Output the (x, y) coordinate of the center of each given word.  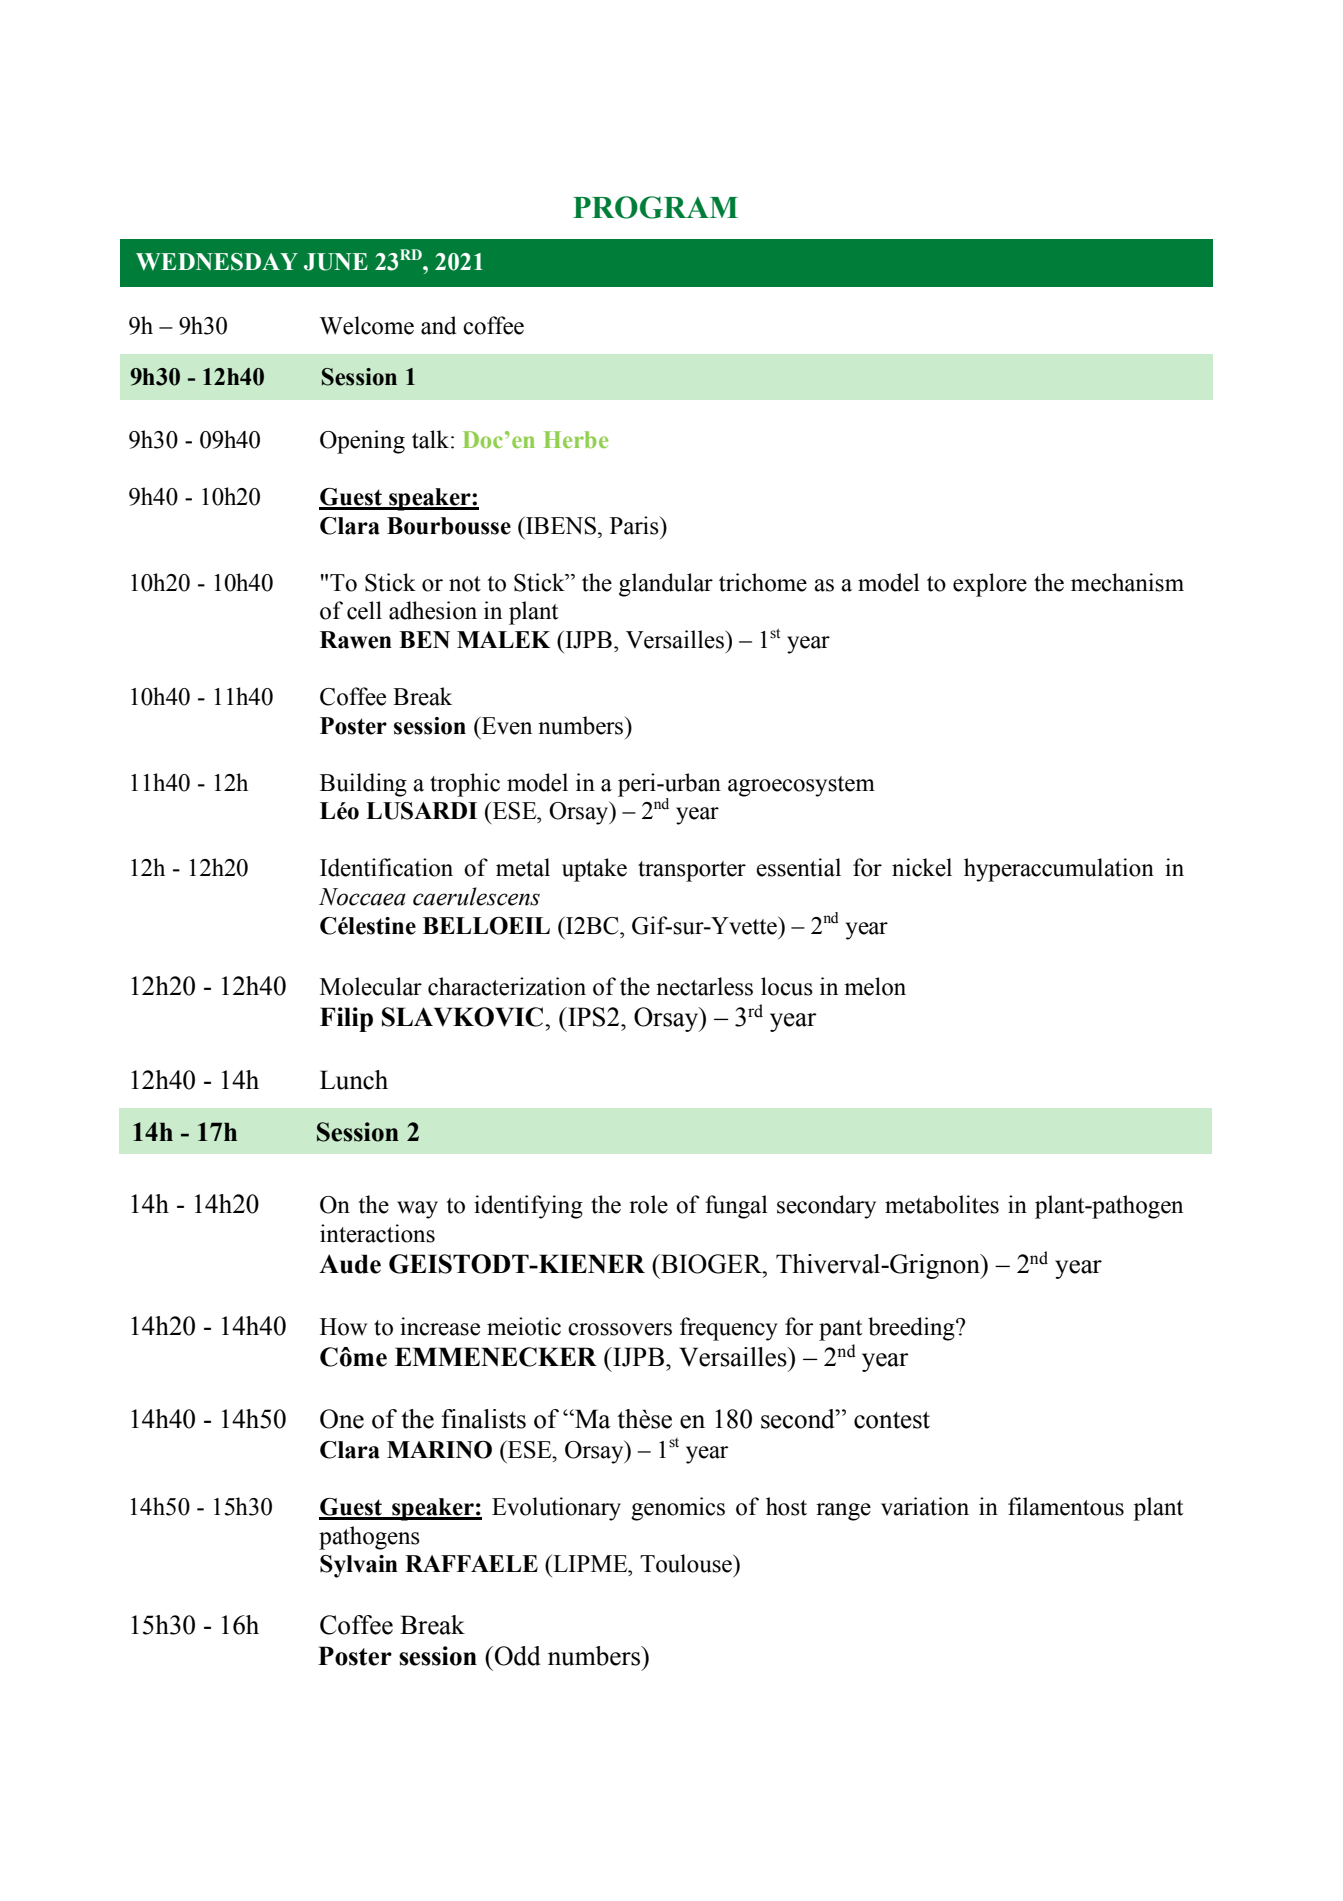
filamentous (1066, 1506)
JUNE (336, 262)
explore (990, 585)
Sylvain (359, 1566)
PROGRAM (655, 207)
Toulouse (687, 1563)
